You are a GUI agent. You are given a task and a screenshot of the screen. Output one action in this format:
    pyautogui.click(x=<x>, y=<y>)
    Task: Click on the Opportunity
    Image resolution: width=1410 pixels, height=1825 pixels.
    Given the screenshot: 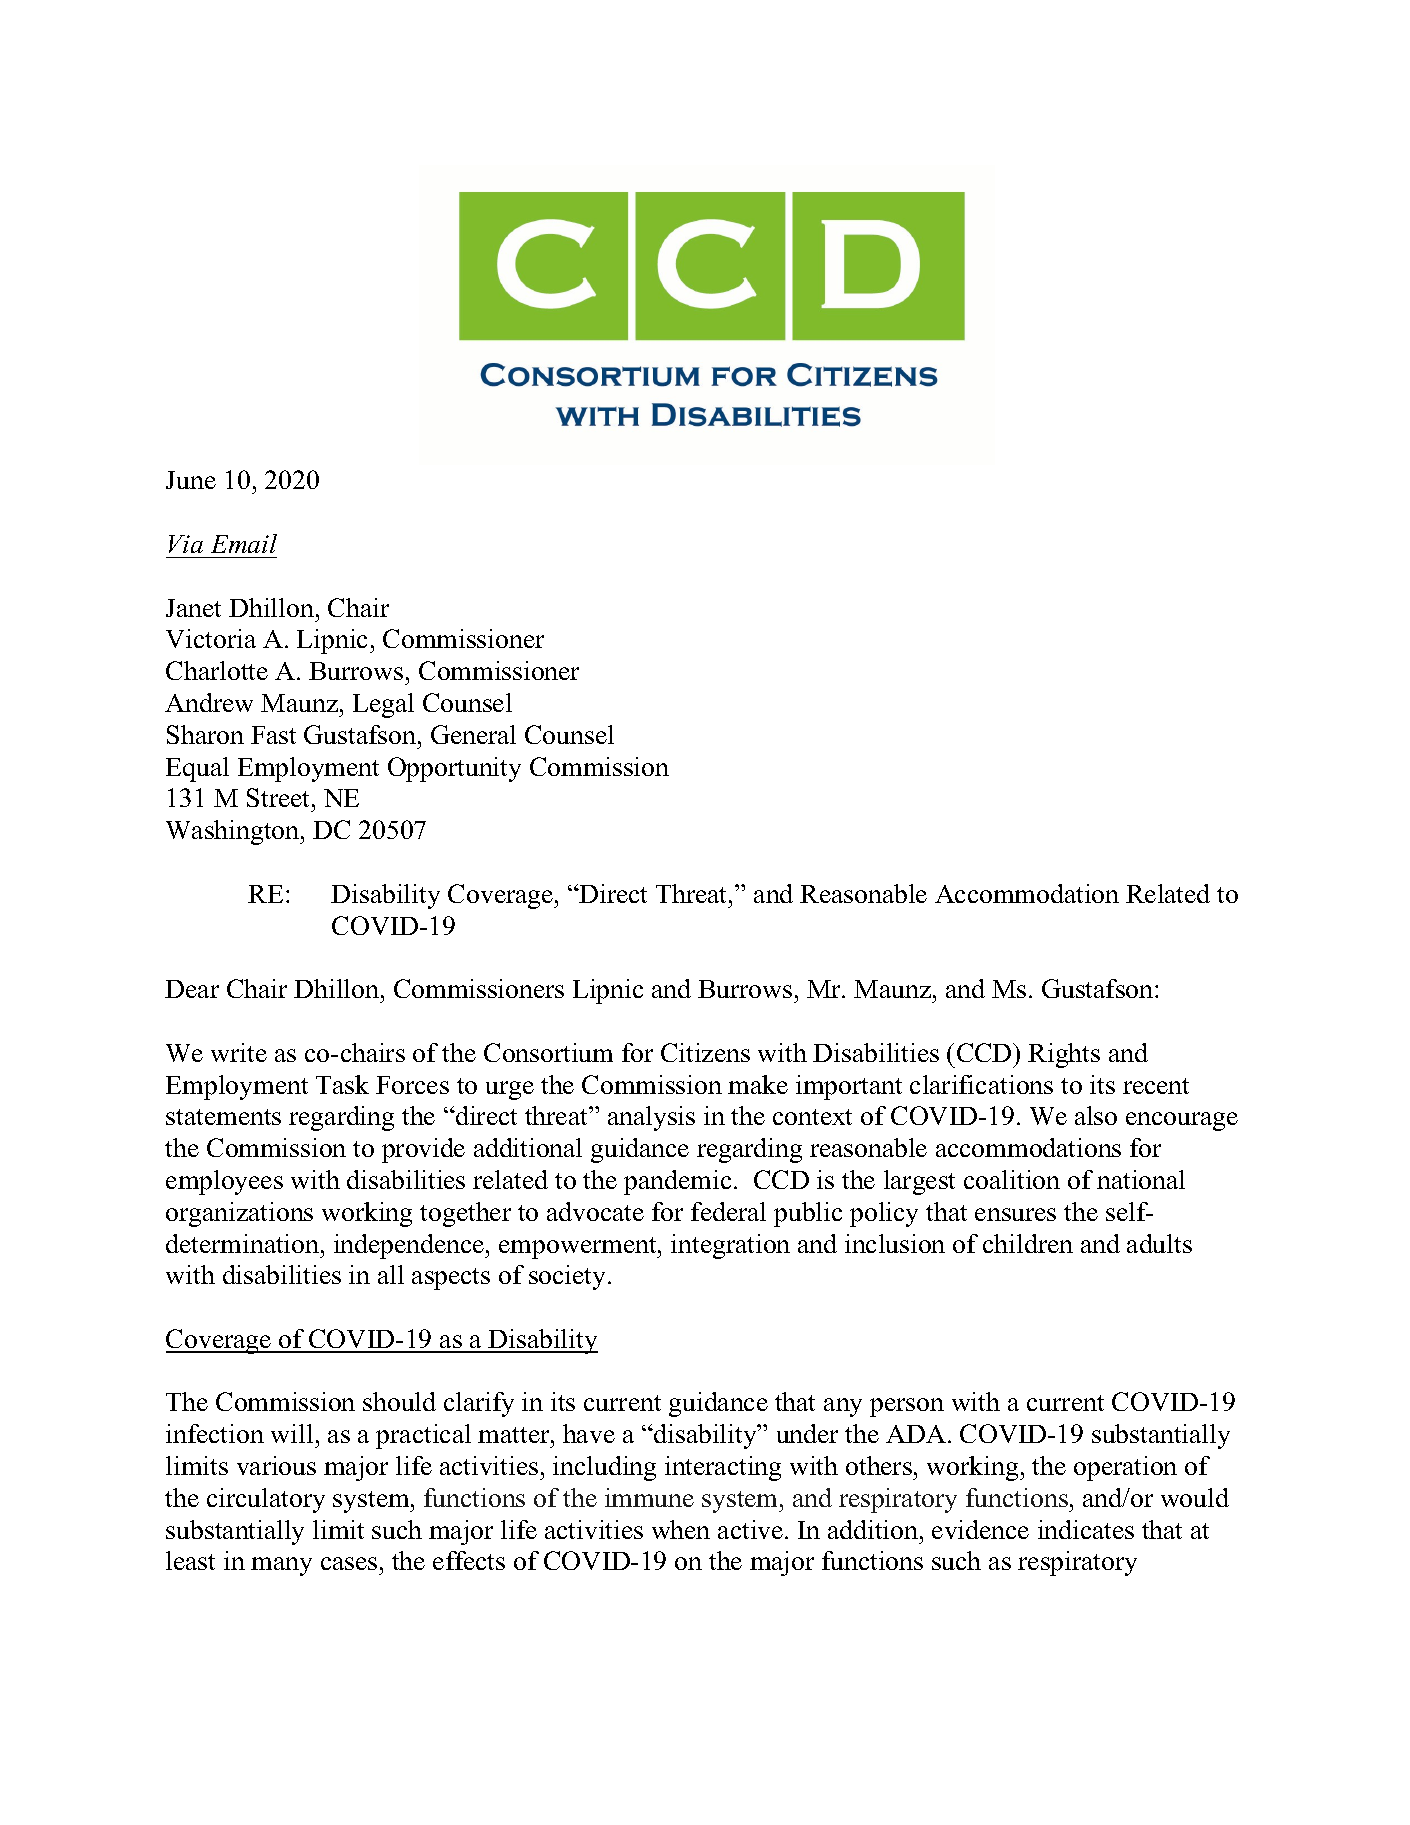 What is the action you would take?
    pyautogui.click(x=454, y=769)
